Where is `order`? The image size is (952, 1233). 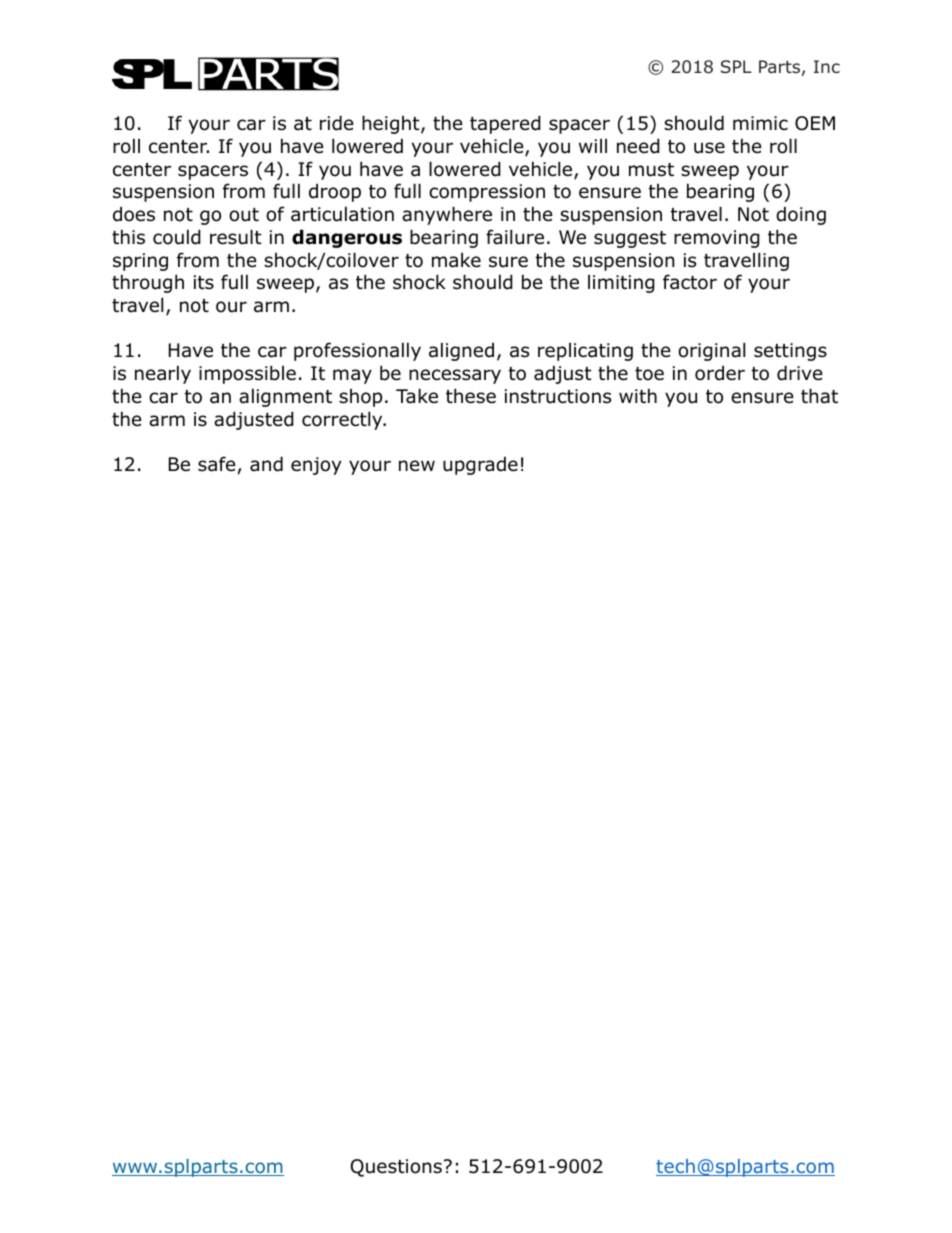 order is located at coordinates (720, 373).
